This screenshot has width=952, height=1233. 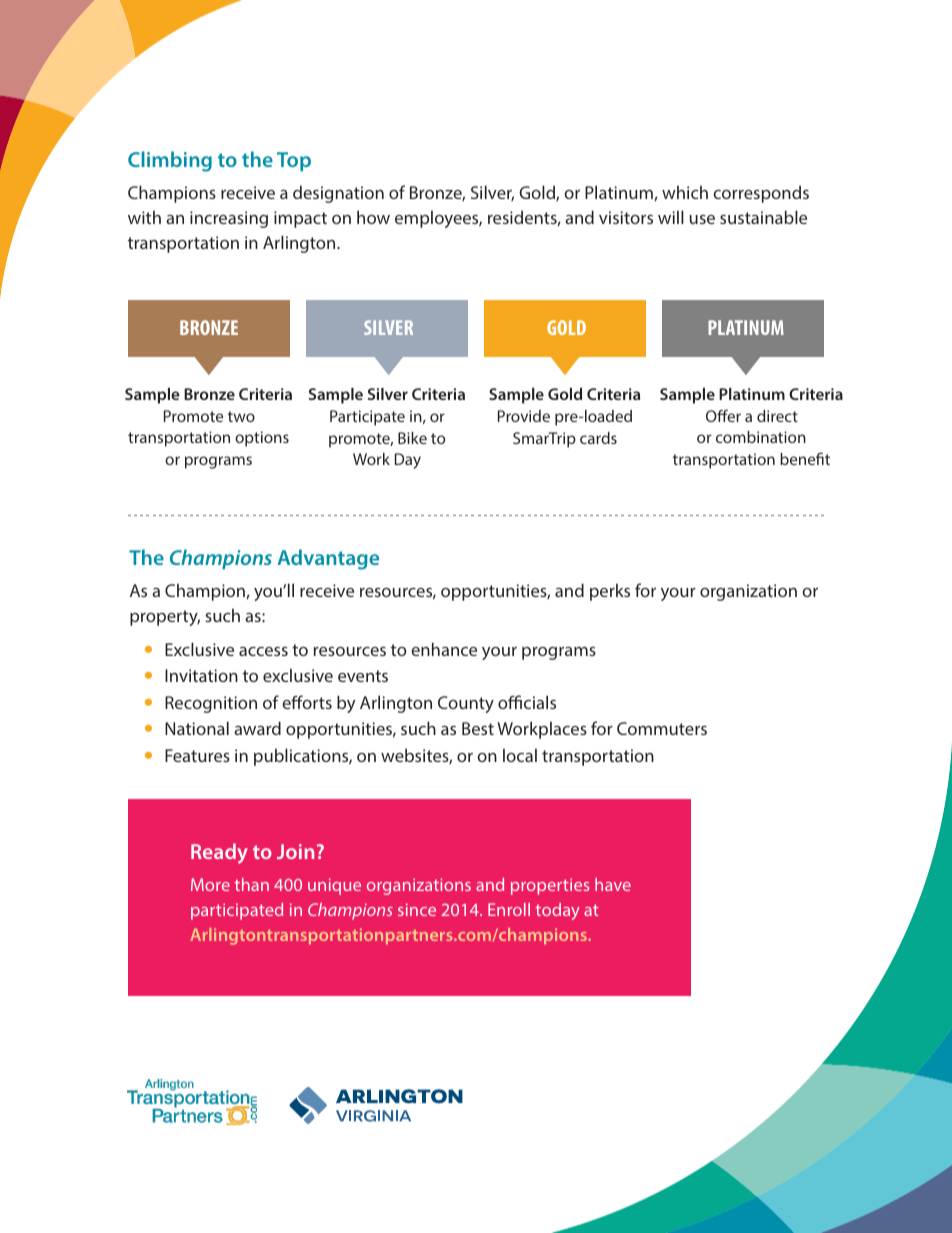 What do you see at coordinates (662, 728) in the screenshot?
I see `Commuters` at bounding box center [662, 728].
